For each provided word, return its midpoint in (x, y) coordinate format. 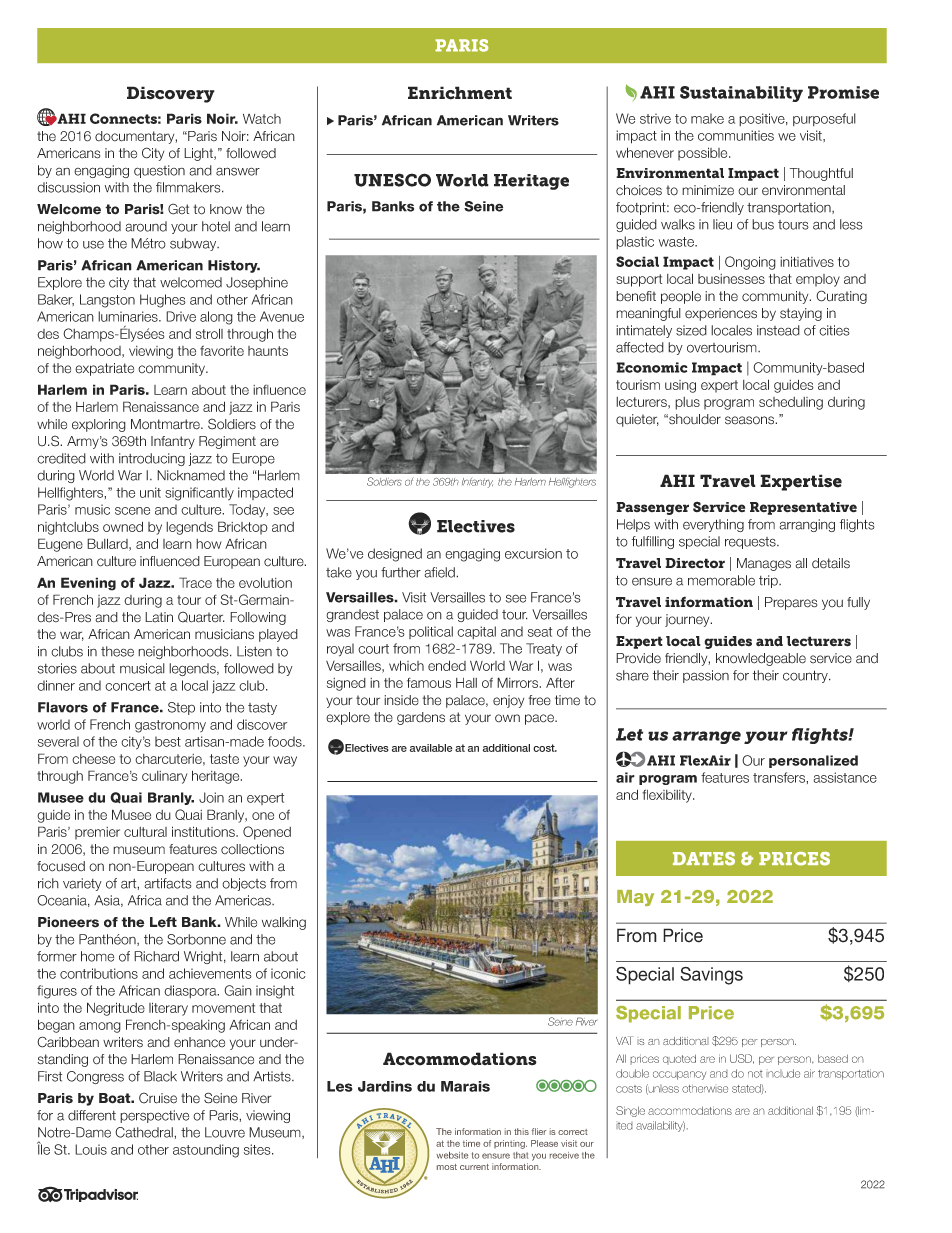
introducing (152, 459)
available (431, 748)
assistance (845, 777)
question (159, 171)
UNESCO (392, 180)
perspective (154, 1116)
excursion (533, 553)
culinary (164, 777)
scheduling (791, 403)
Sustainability (741, 94)
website (452, 1155)
